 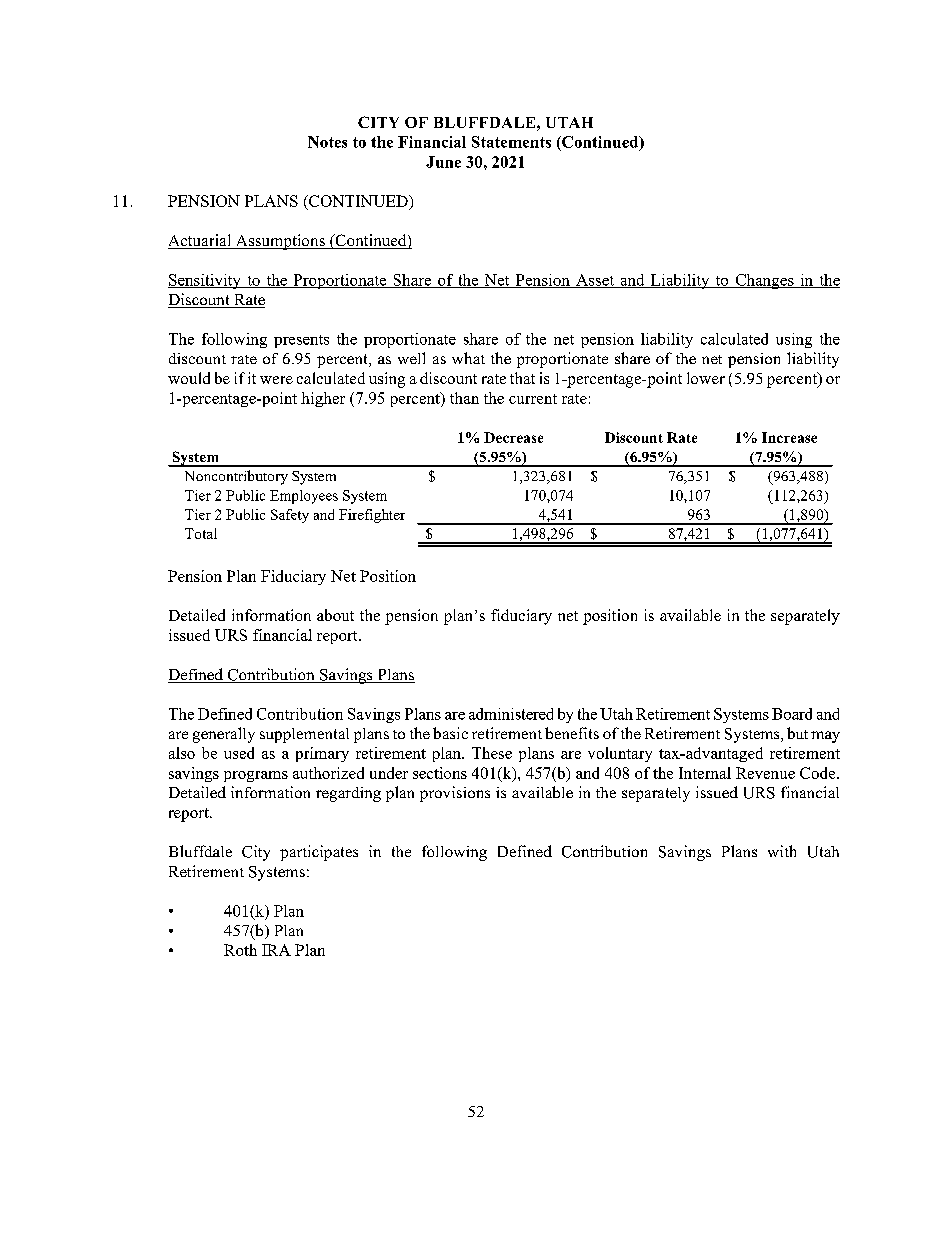 What do you see at coordinates (511, 142) in the screenshot?
I see `Statements` at bounding box center [511, 142].
